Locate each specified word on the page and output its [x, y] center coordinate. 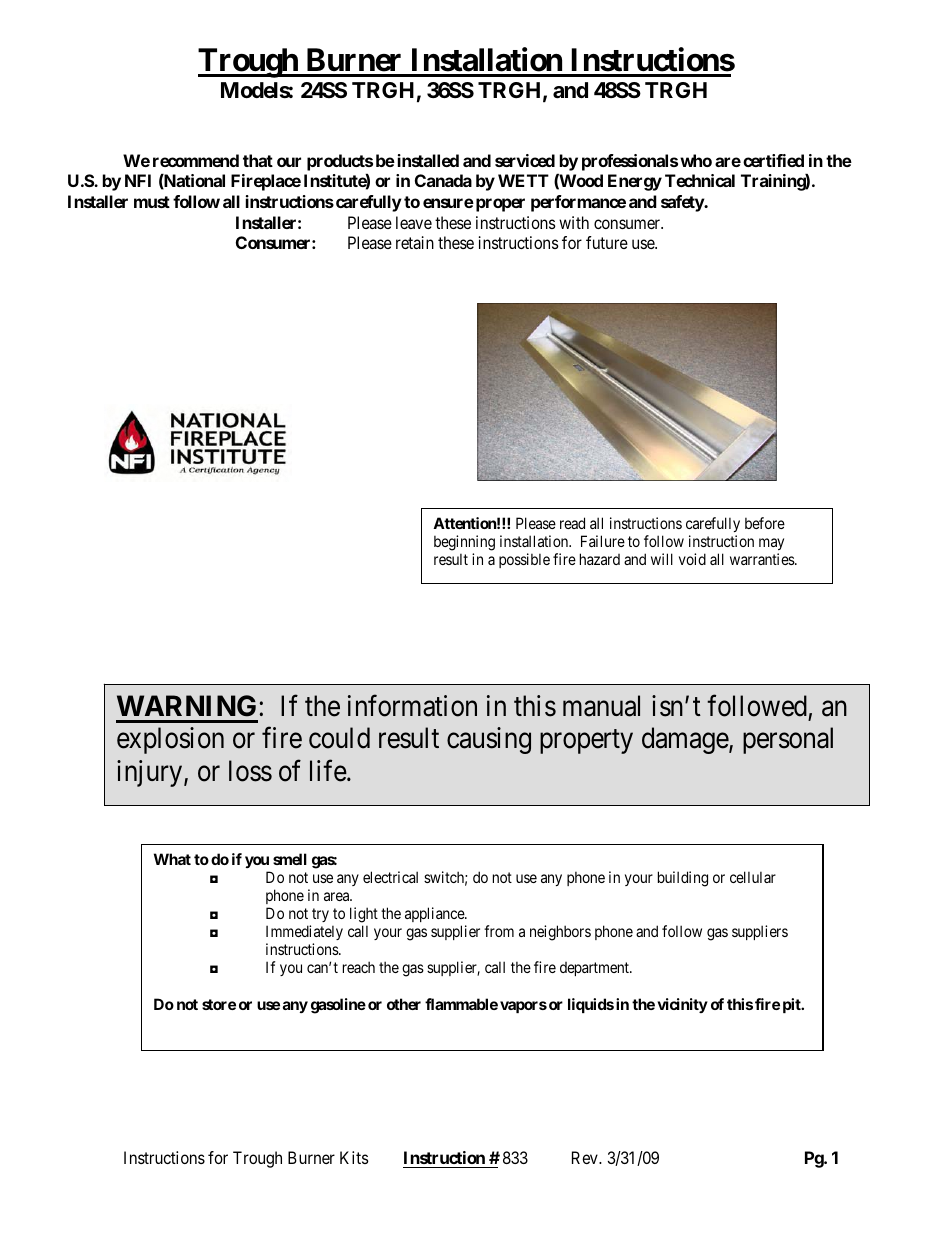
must [152, 202]
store [219, 1004]
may [771, 546]
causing [489, 740]
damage [686, 740]
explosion [170, 740]
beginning [464, 544]
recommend [196, 160]
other [404, 1004]
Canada [443, 180]
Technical [700, 180]
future [607, 242]
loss [250, 771]
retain [415, 242]
